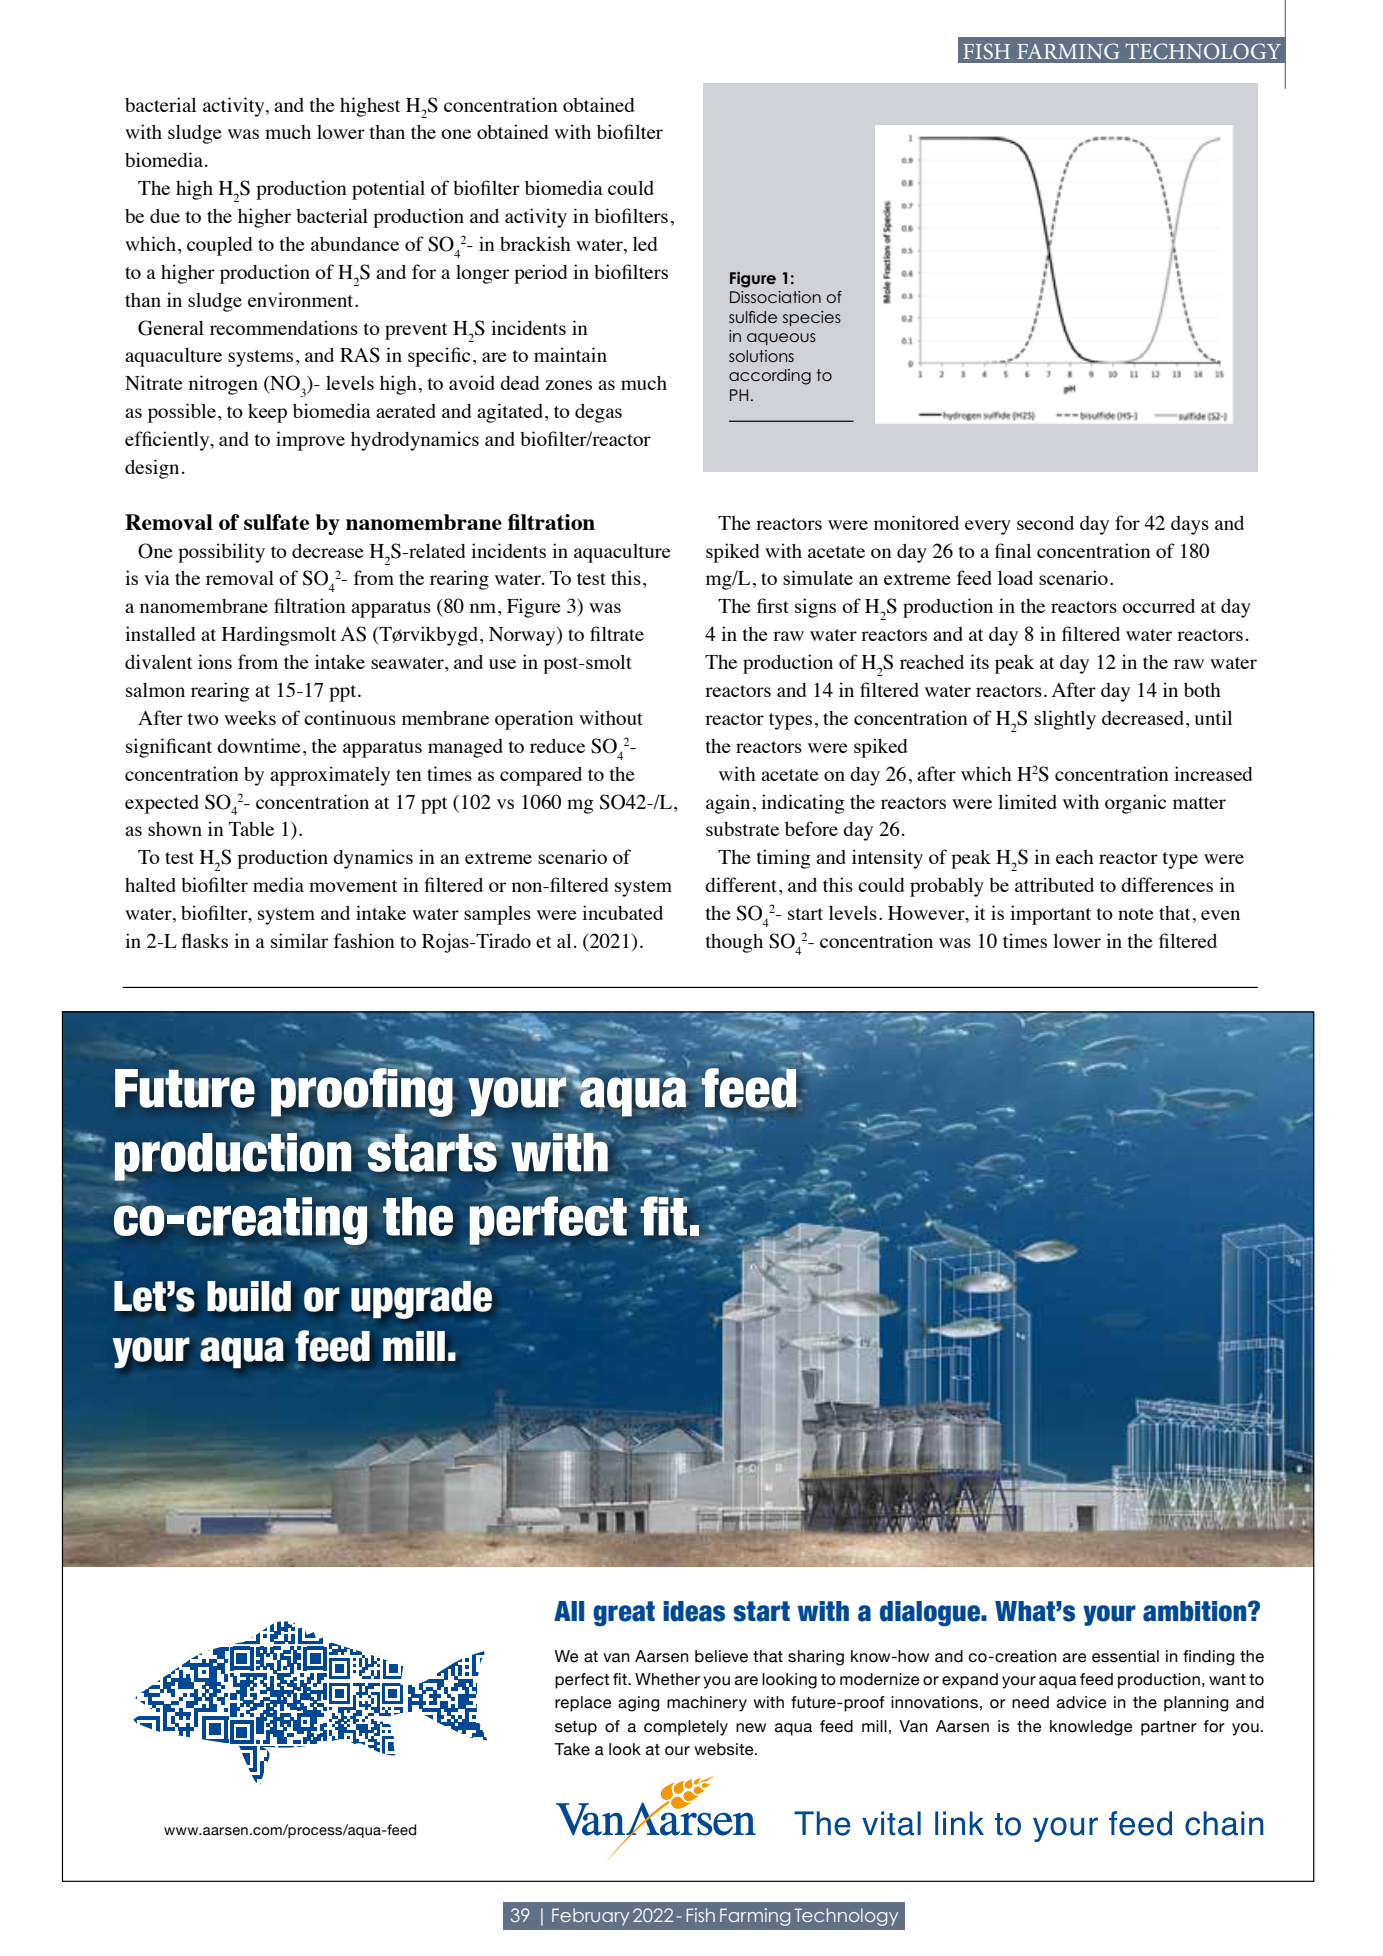 The image size is (1383, 1956). I want to click on organic, so click(1135, 804).
